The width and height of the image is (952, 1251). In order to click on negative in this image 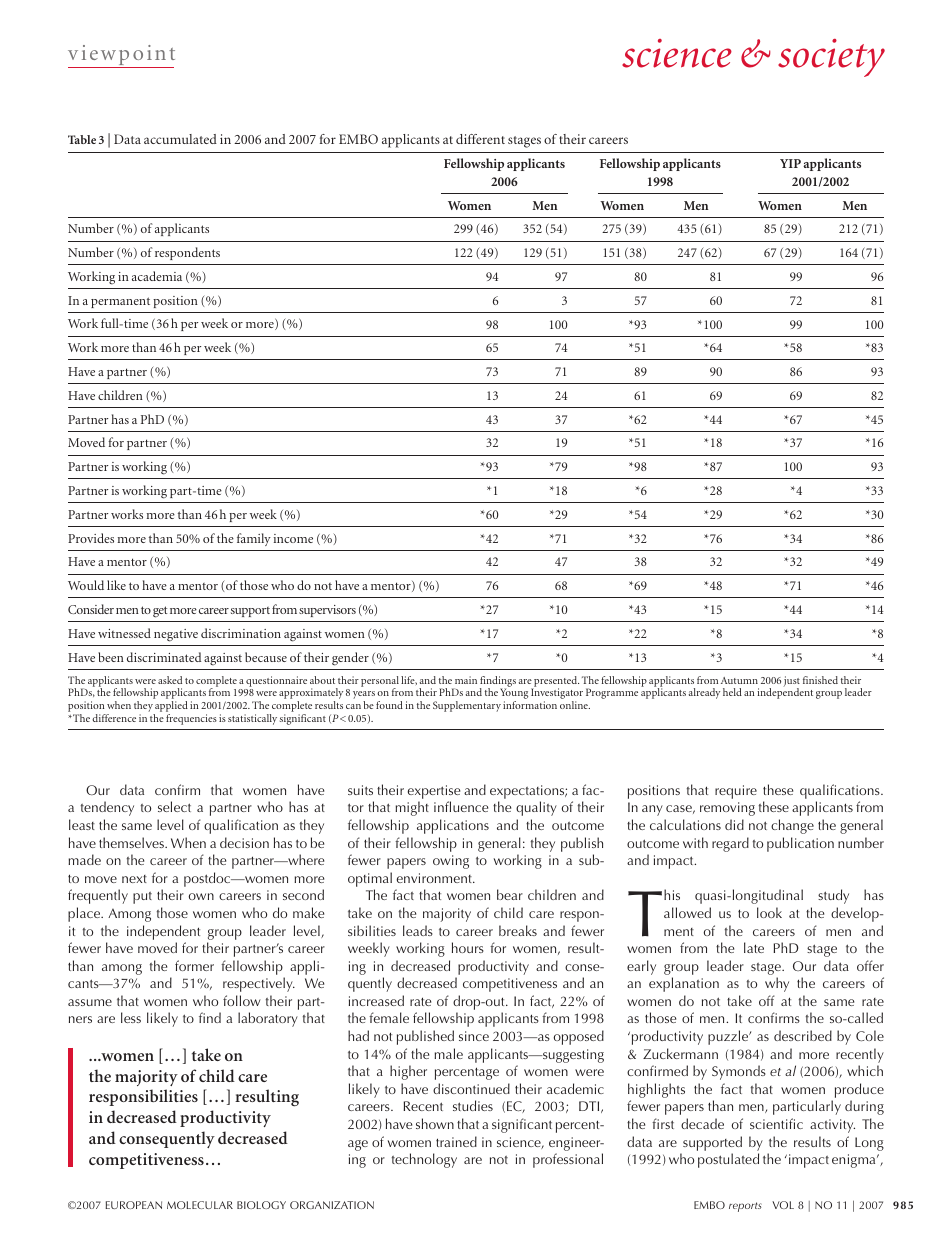, I will do `click(176, 635)`.
